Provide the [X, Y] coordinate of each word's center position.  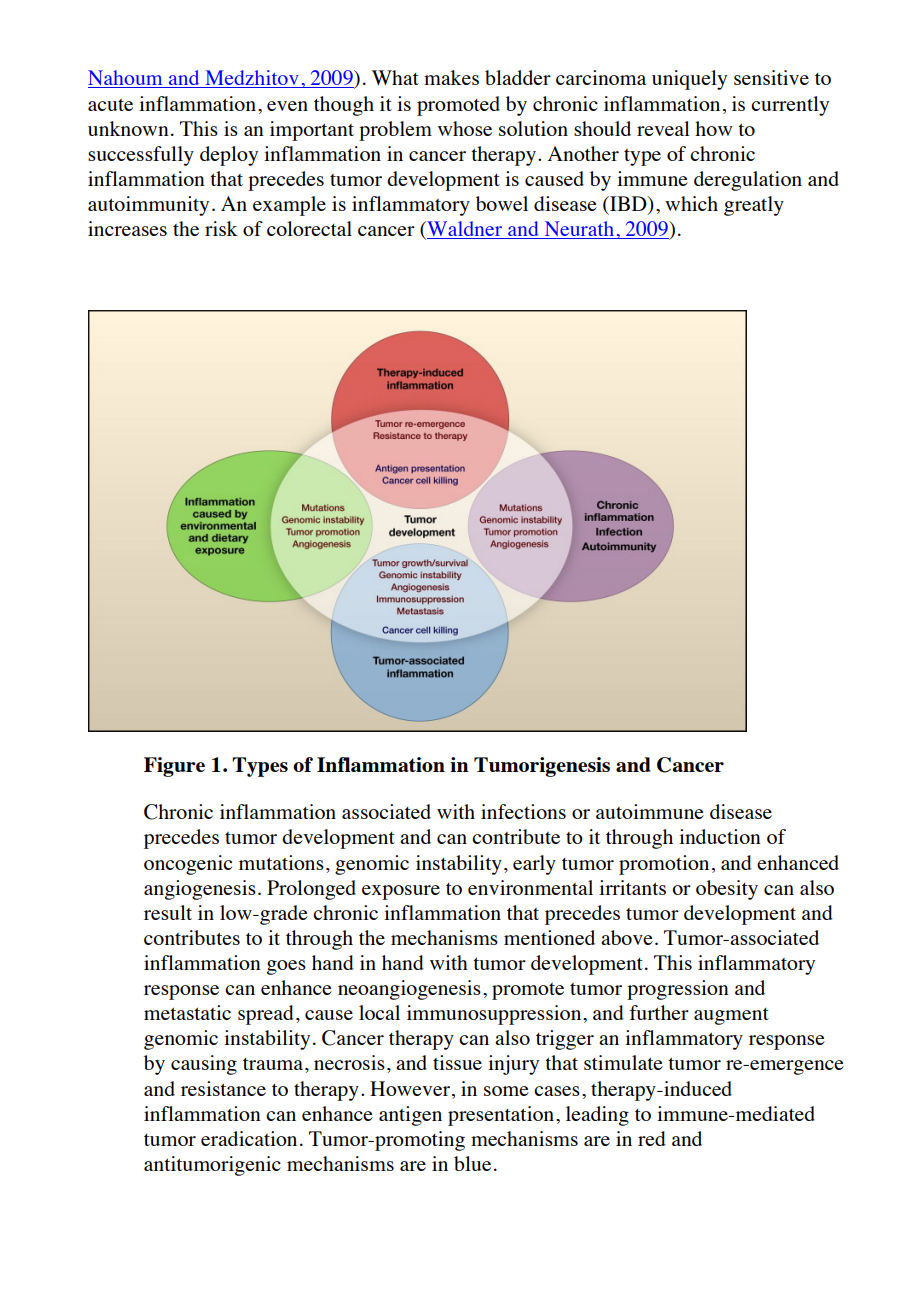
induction [720, 836]
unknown [128, 128]
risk [221, 228]
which [691, 203]
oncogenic [188, 865]
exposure [401, 892]
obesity [727, 890]
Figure [174, 767]
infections [523, 811]
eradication [249, 1138]
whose [465, 128]
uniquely [689, 80]
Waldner [465, 230]
